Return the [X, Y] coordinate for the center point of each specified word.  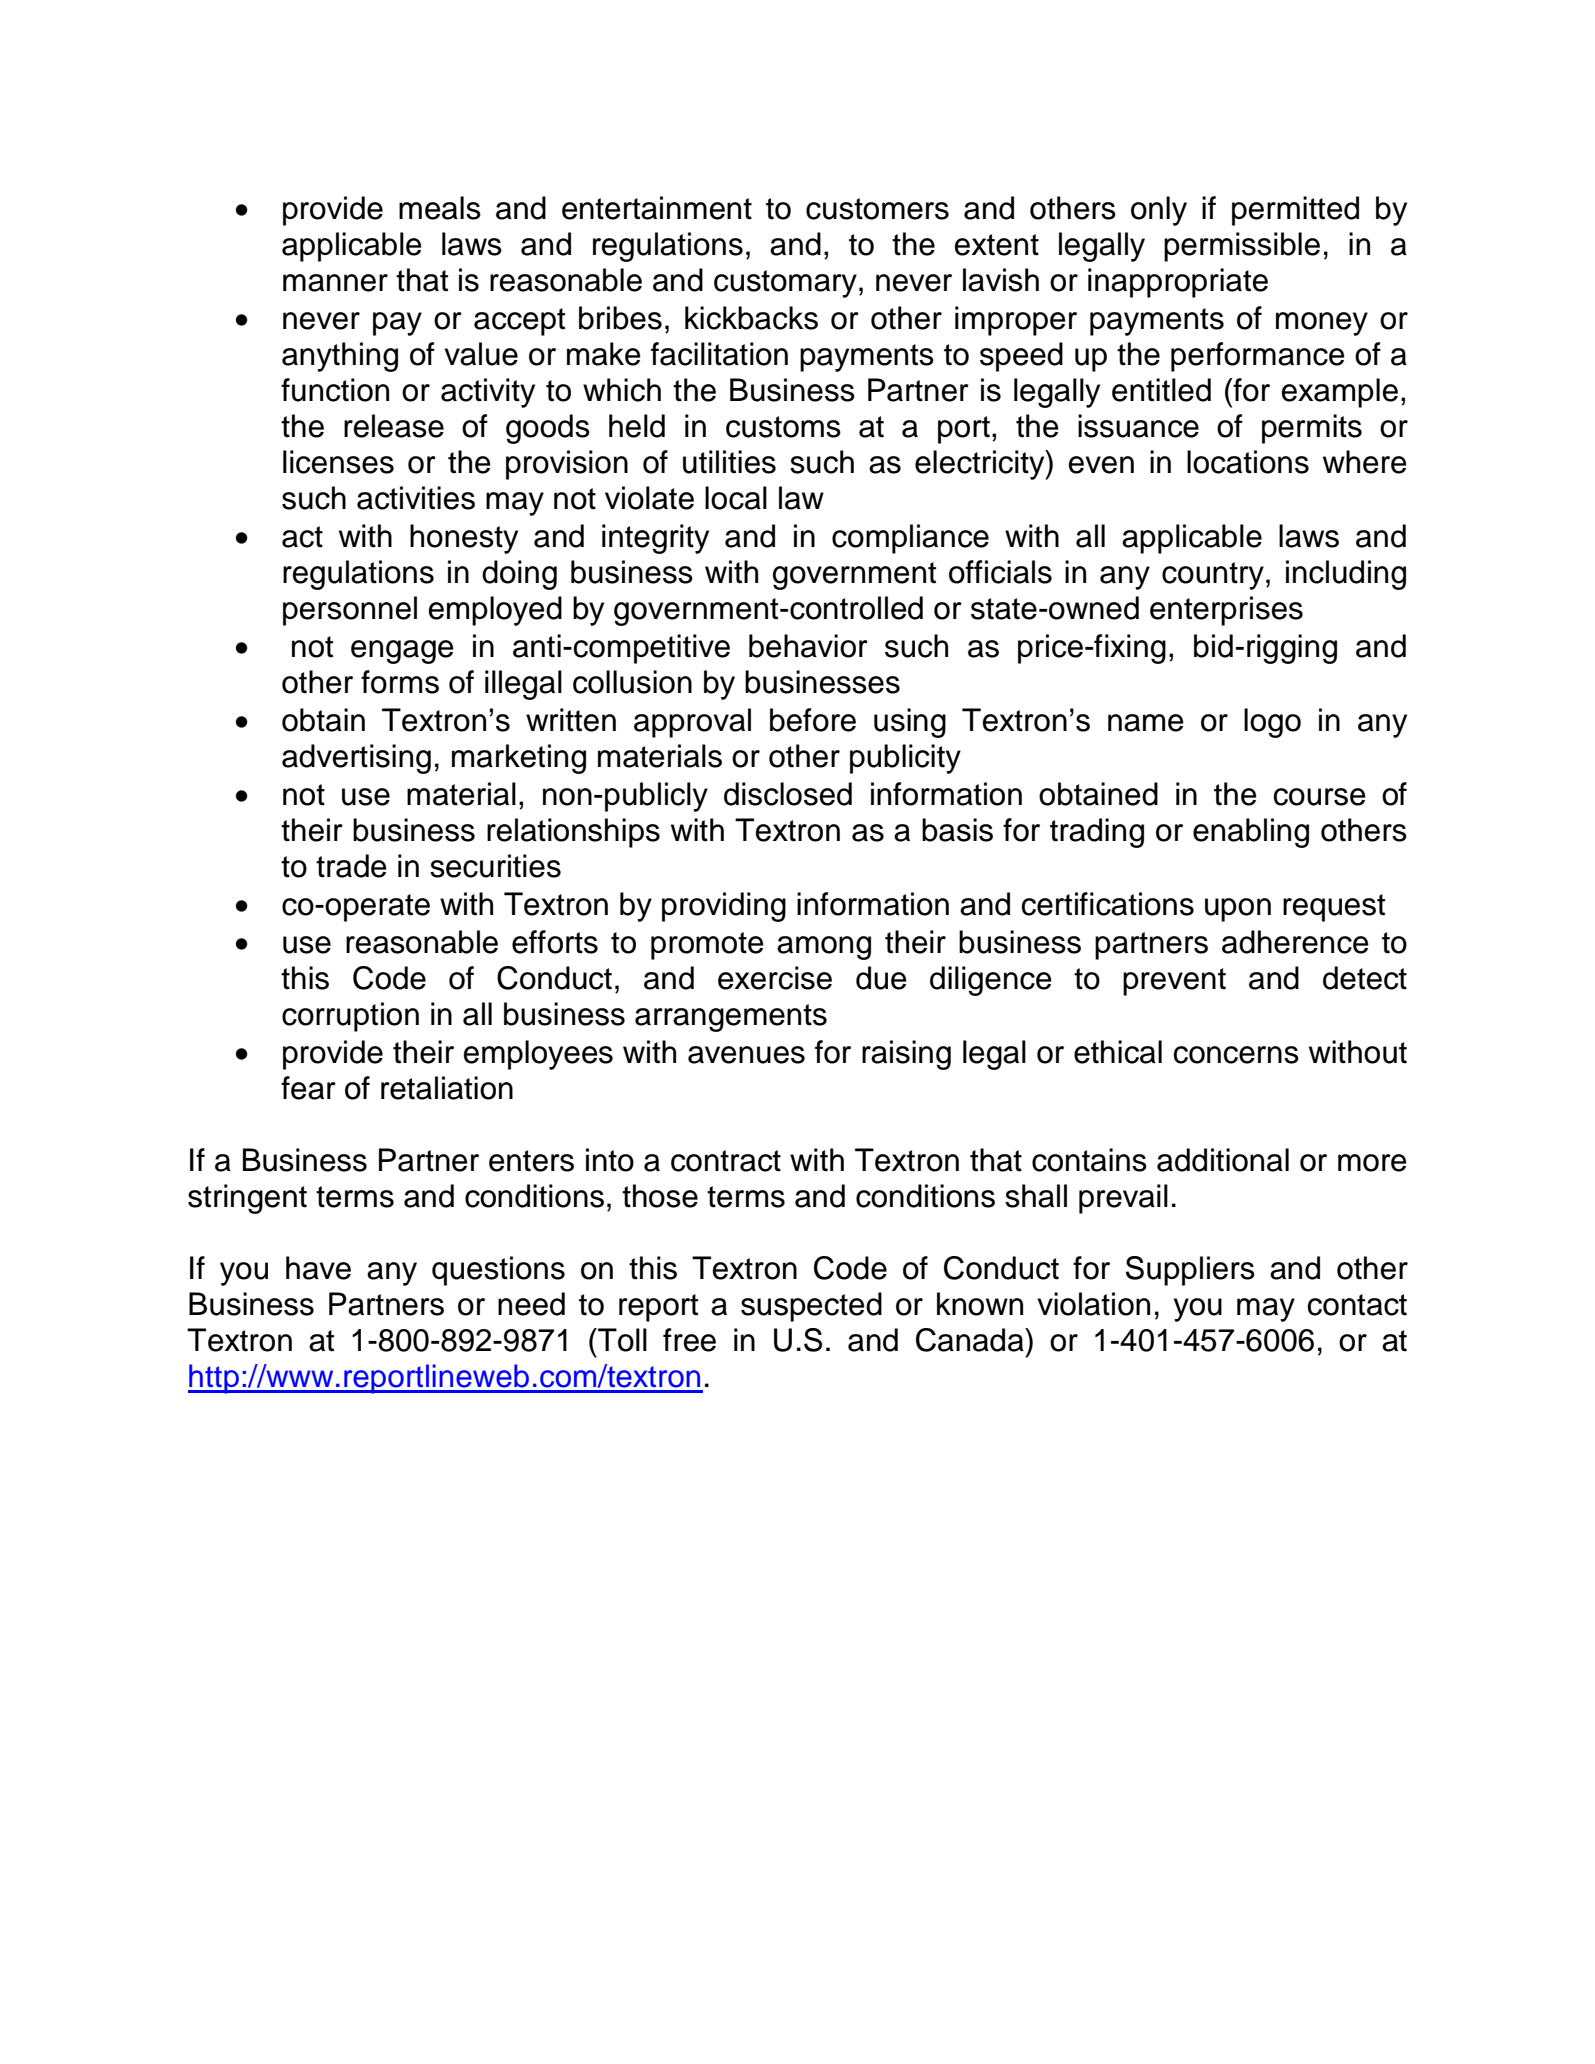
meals [440, 208]
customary [785, 284]
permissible [1242, 247]
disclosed [788, 794]
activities [416, 498]
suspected [811, 1307]
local [736, 498]
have [318, 1268]
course [1320, 797]
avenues [746, 1055]
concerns [1236, 1055]
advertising [356, 759]
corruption [350, 1017]
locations [1248, 462]
